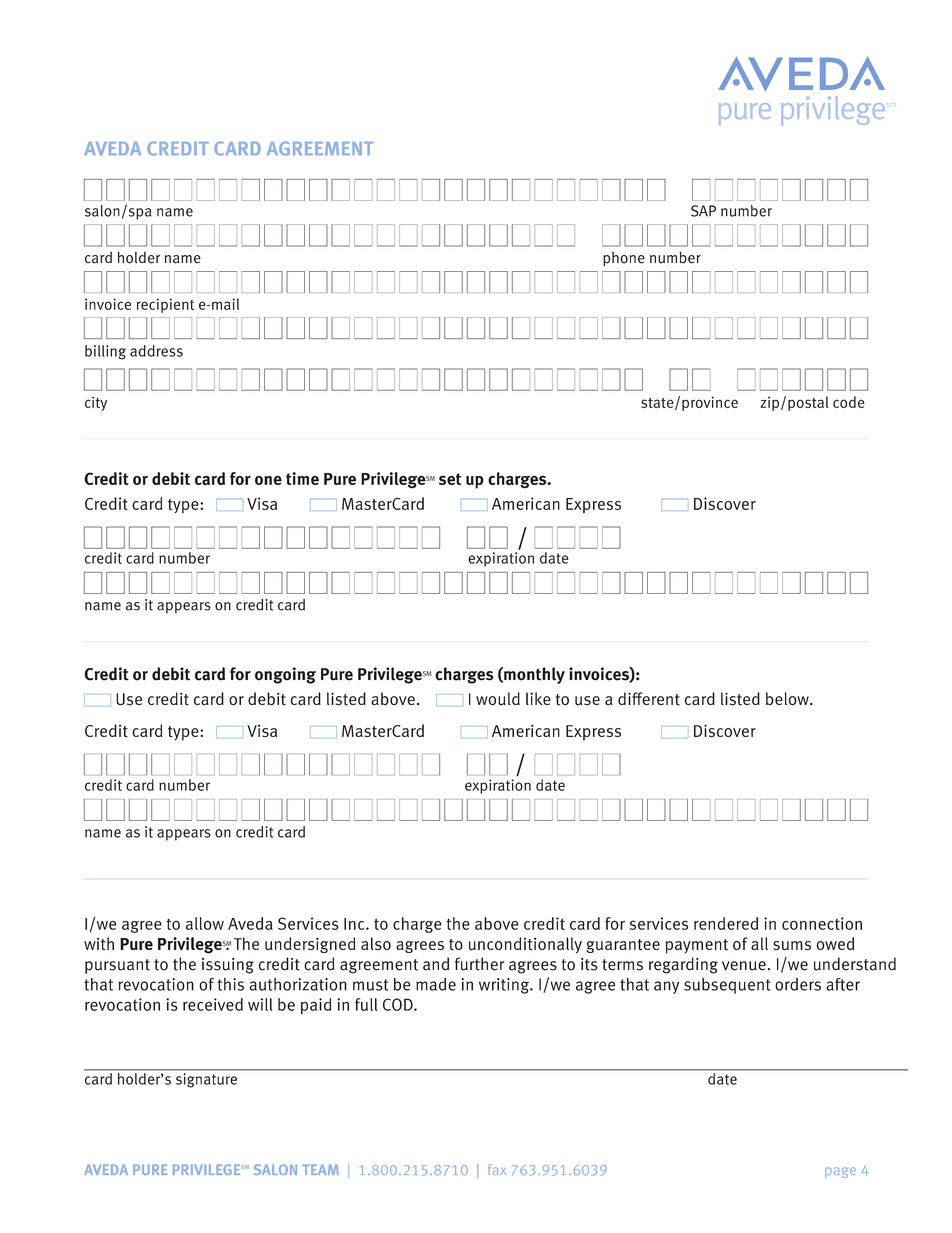 The height and width of the screenshot is (1233, 952). What do you see at coordinates (498, 699) in the screenshot?
I see `would` at bounding box center [498, 699].
